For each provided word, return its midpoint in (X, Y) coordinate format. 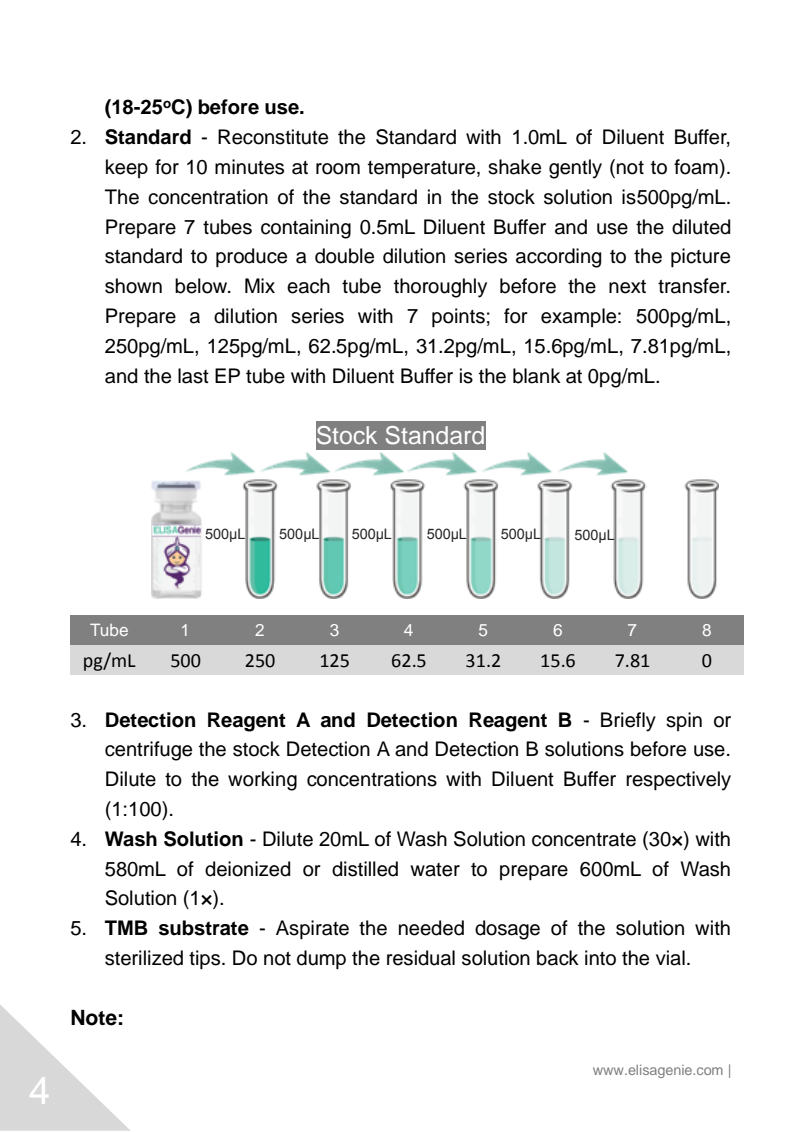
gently (575, 169)
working (262, 781)
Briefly (628, 722)
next (627, 287)
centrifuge (148, 751)
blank (537, 376)
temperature (423, 169)
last (193, 376)
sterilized (144, 958)
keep (127, 168)
